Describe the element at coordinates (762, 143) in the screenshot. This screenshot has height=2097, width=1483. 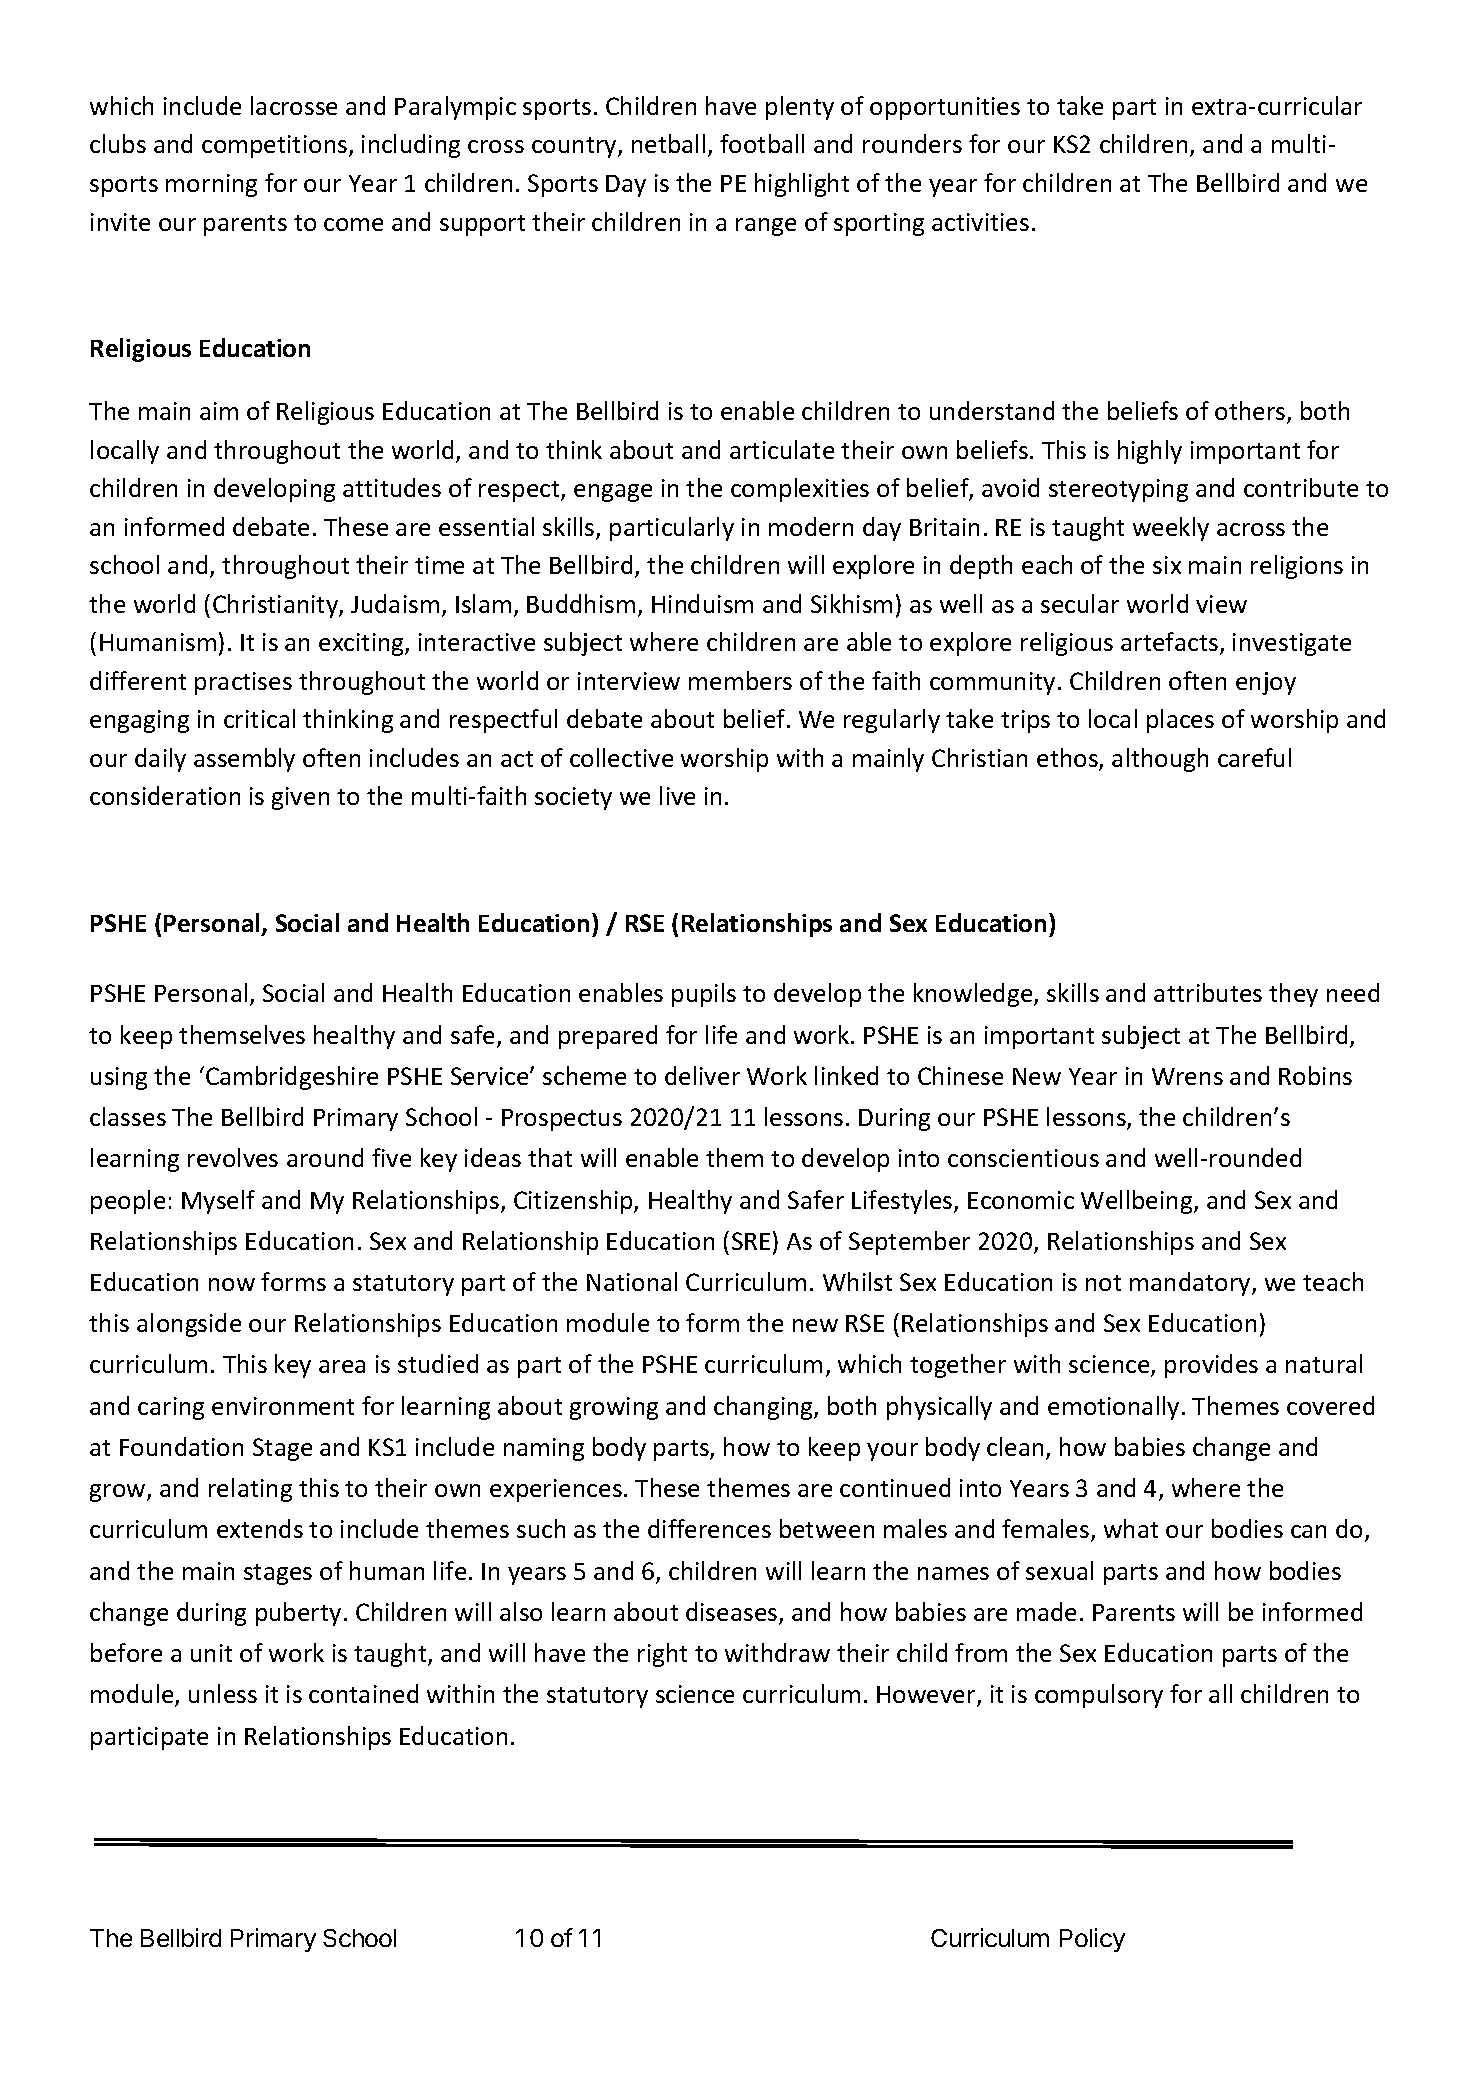
I see `football` at that location.
